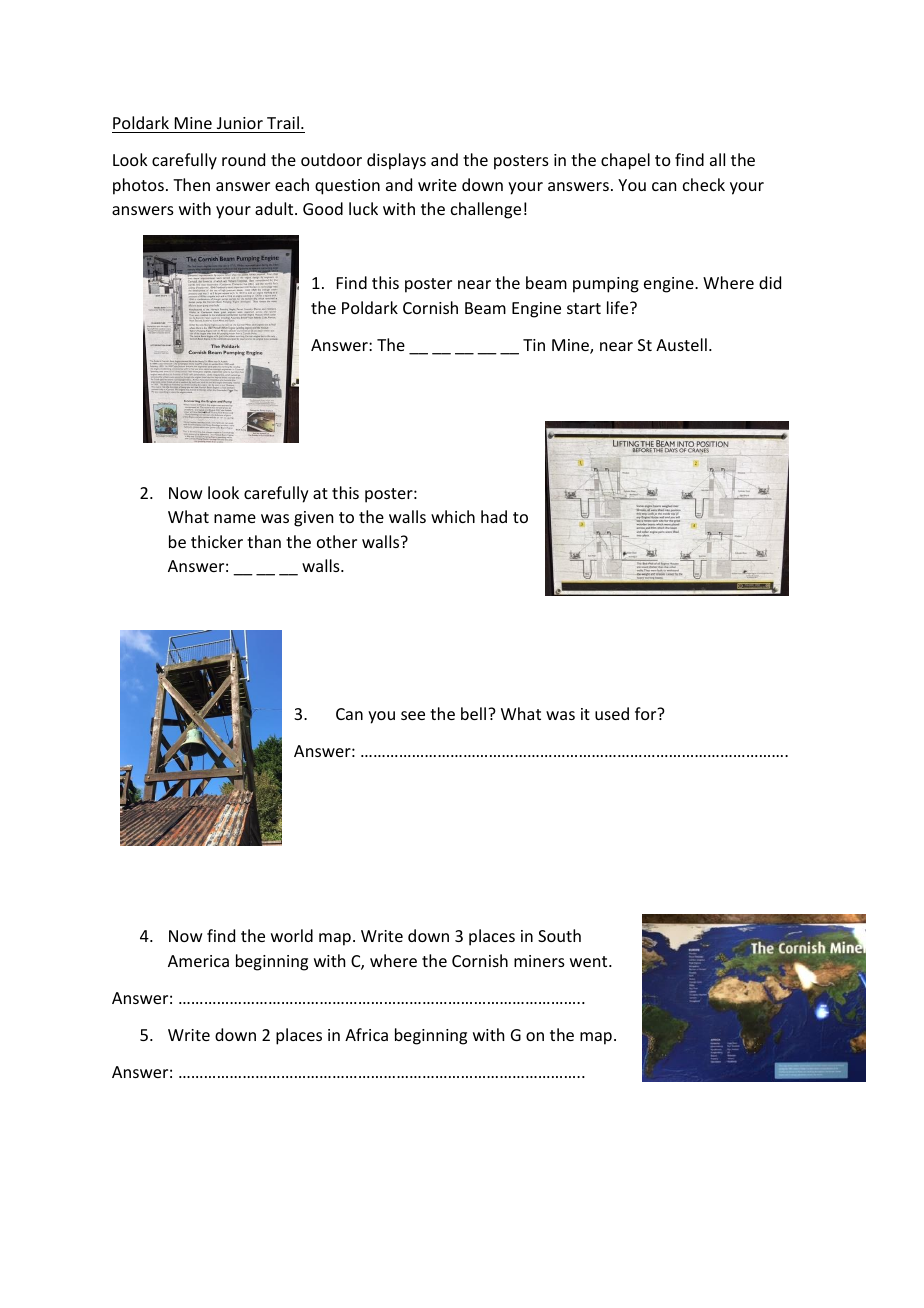 The image size is (924, 1308). I want to click on for, so click(647, 713).
